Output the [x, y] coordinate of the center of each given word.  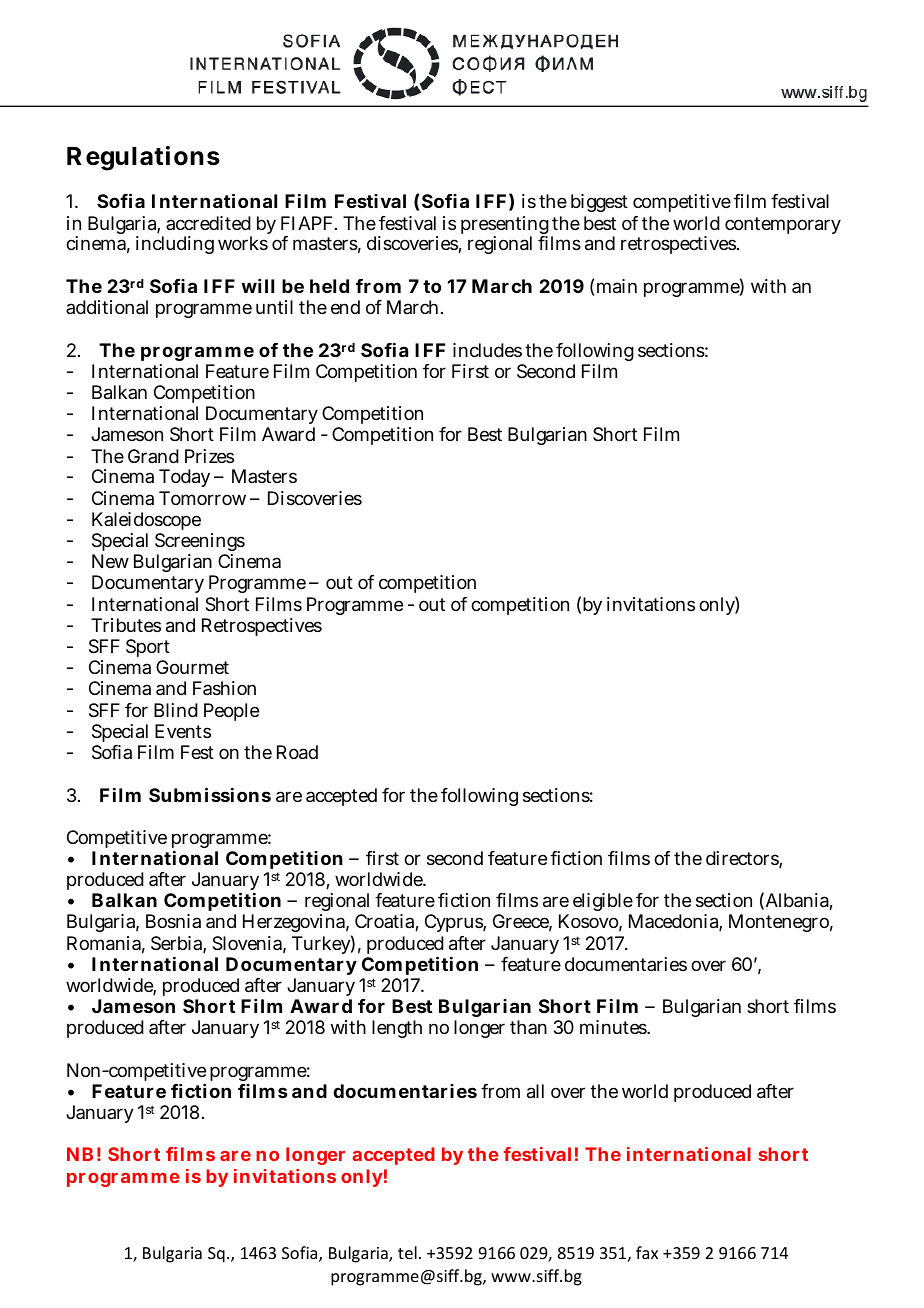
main [617, 286]
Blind [176, 710]
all [535, 1091]
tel [407, 1252]
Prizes [209, 456]
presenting [505, 226]
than [528, 1027]
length [397, 1029]
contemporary [783, 225]
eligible [603, 904]
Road [297, 752]
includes [487, 350]
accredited [208, 223]
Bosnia [173, 921]
